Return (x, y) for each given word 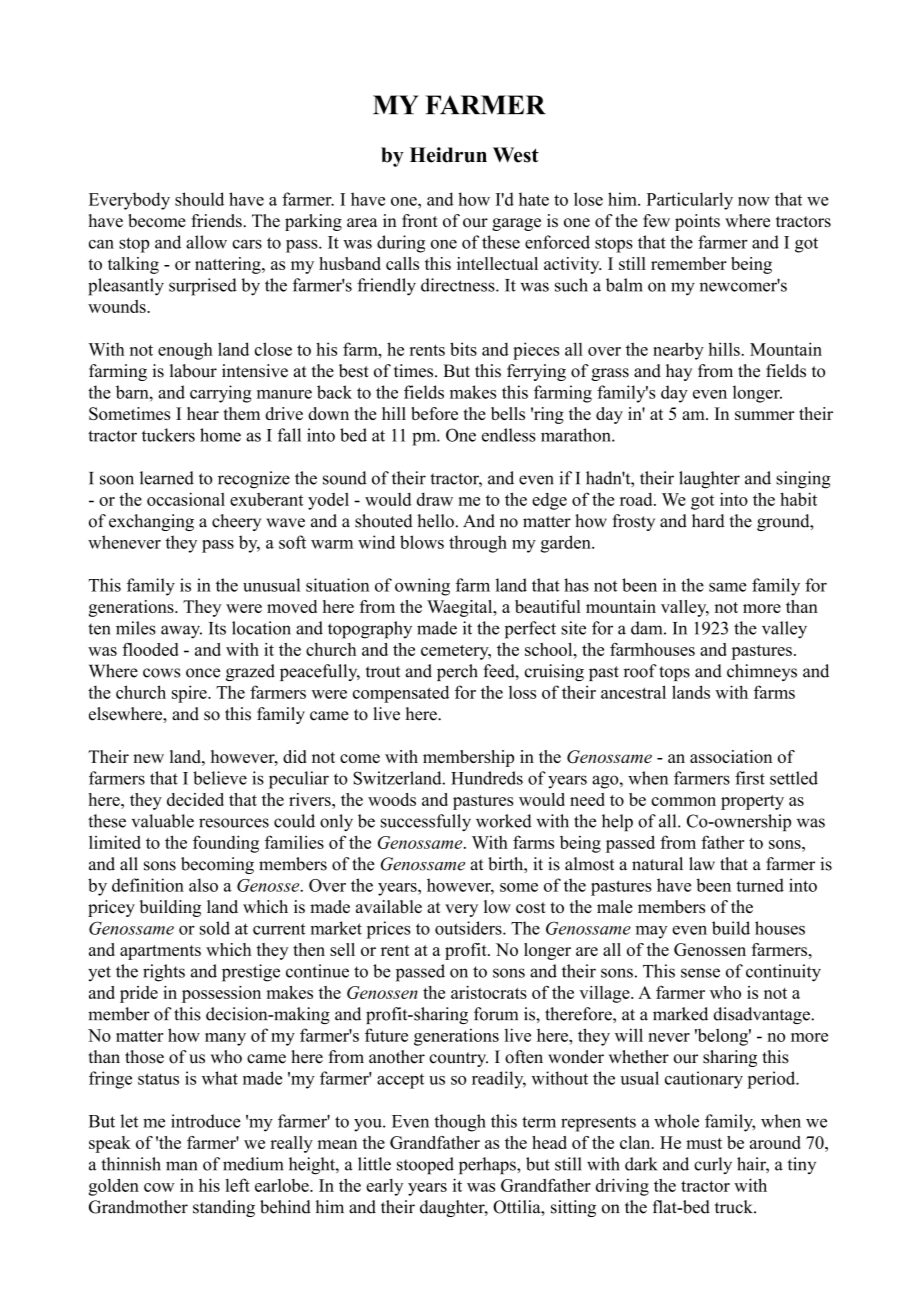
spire (190, 694)
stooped (425, 1166)
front (420, 221)
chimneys (762, 672)
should (199, 199)
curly (713, 1165)
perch (457, 672)
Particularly (690, 201)
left (237, 1185)
